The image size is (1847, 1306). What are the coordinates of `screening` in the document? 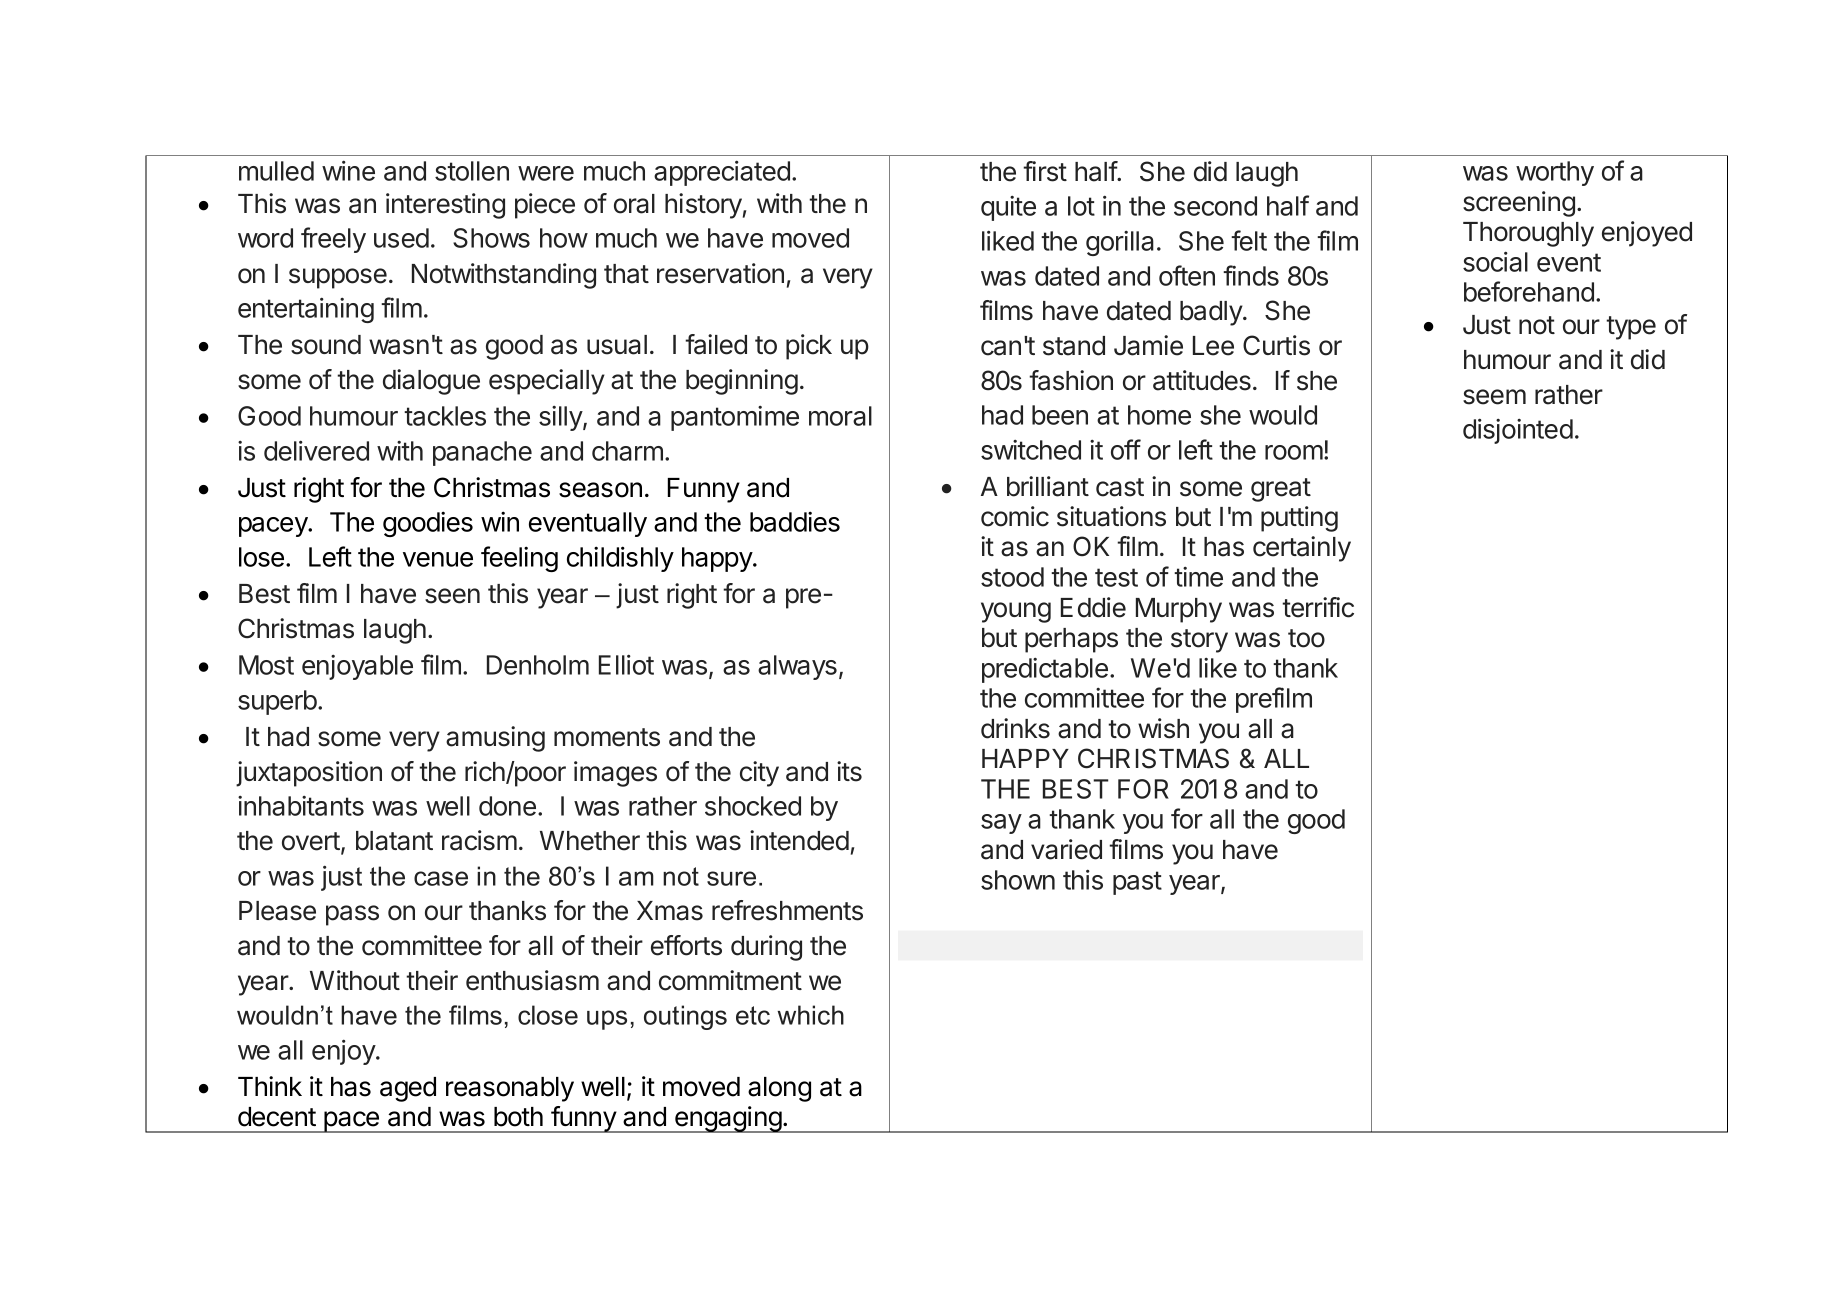 It's located at (1519, 204).
